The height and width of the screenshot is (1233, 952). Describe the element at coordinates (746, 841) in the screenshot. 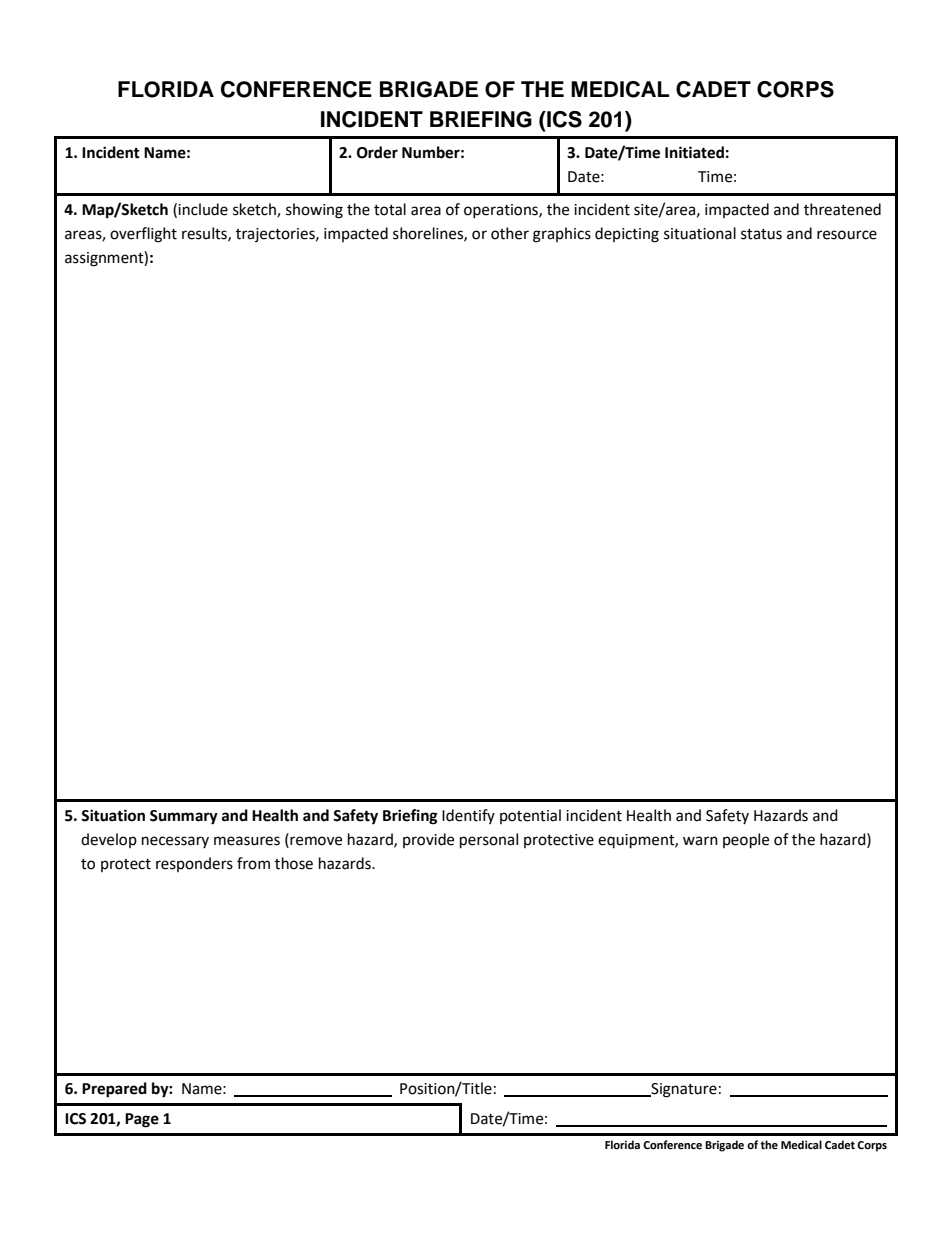

I see `people` at that location.
